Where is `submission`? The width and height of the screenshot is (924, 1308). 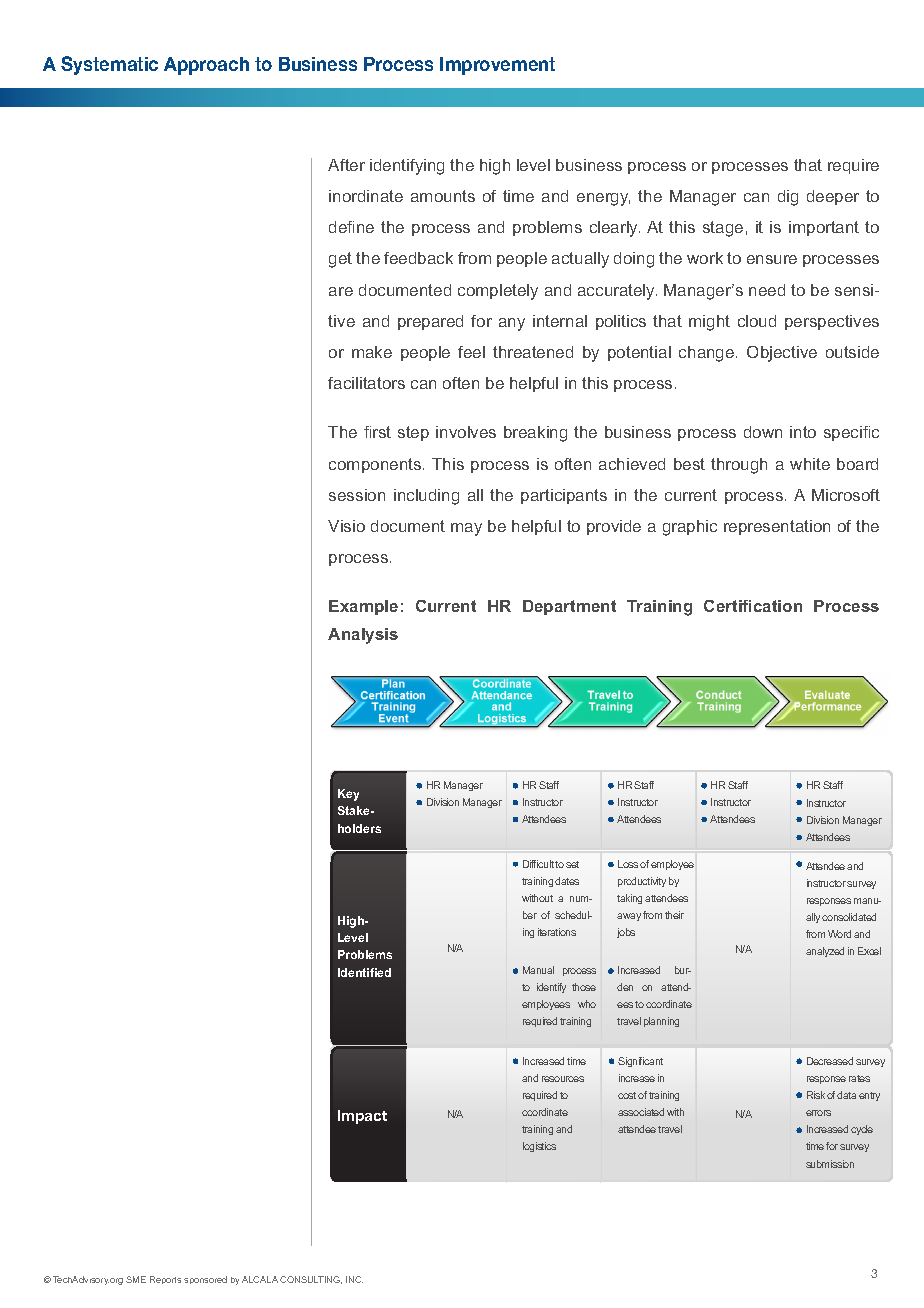
submission is located at coordinates (830, 1164).
